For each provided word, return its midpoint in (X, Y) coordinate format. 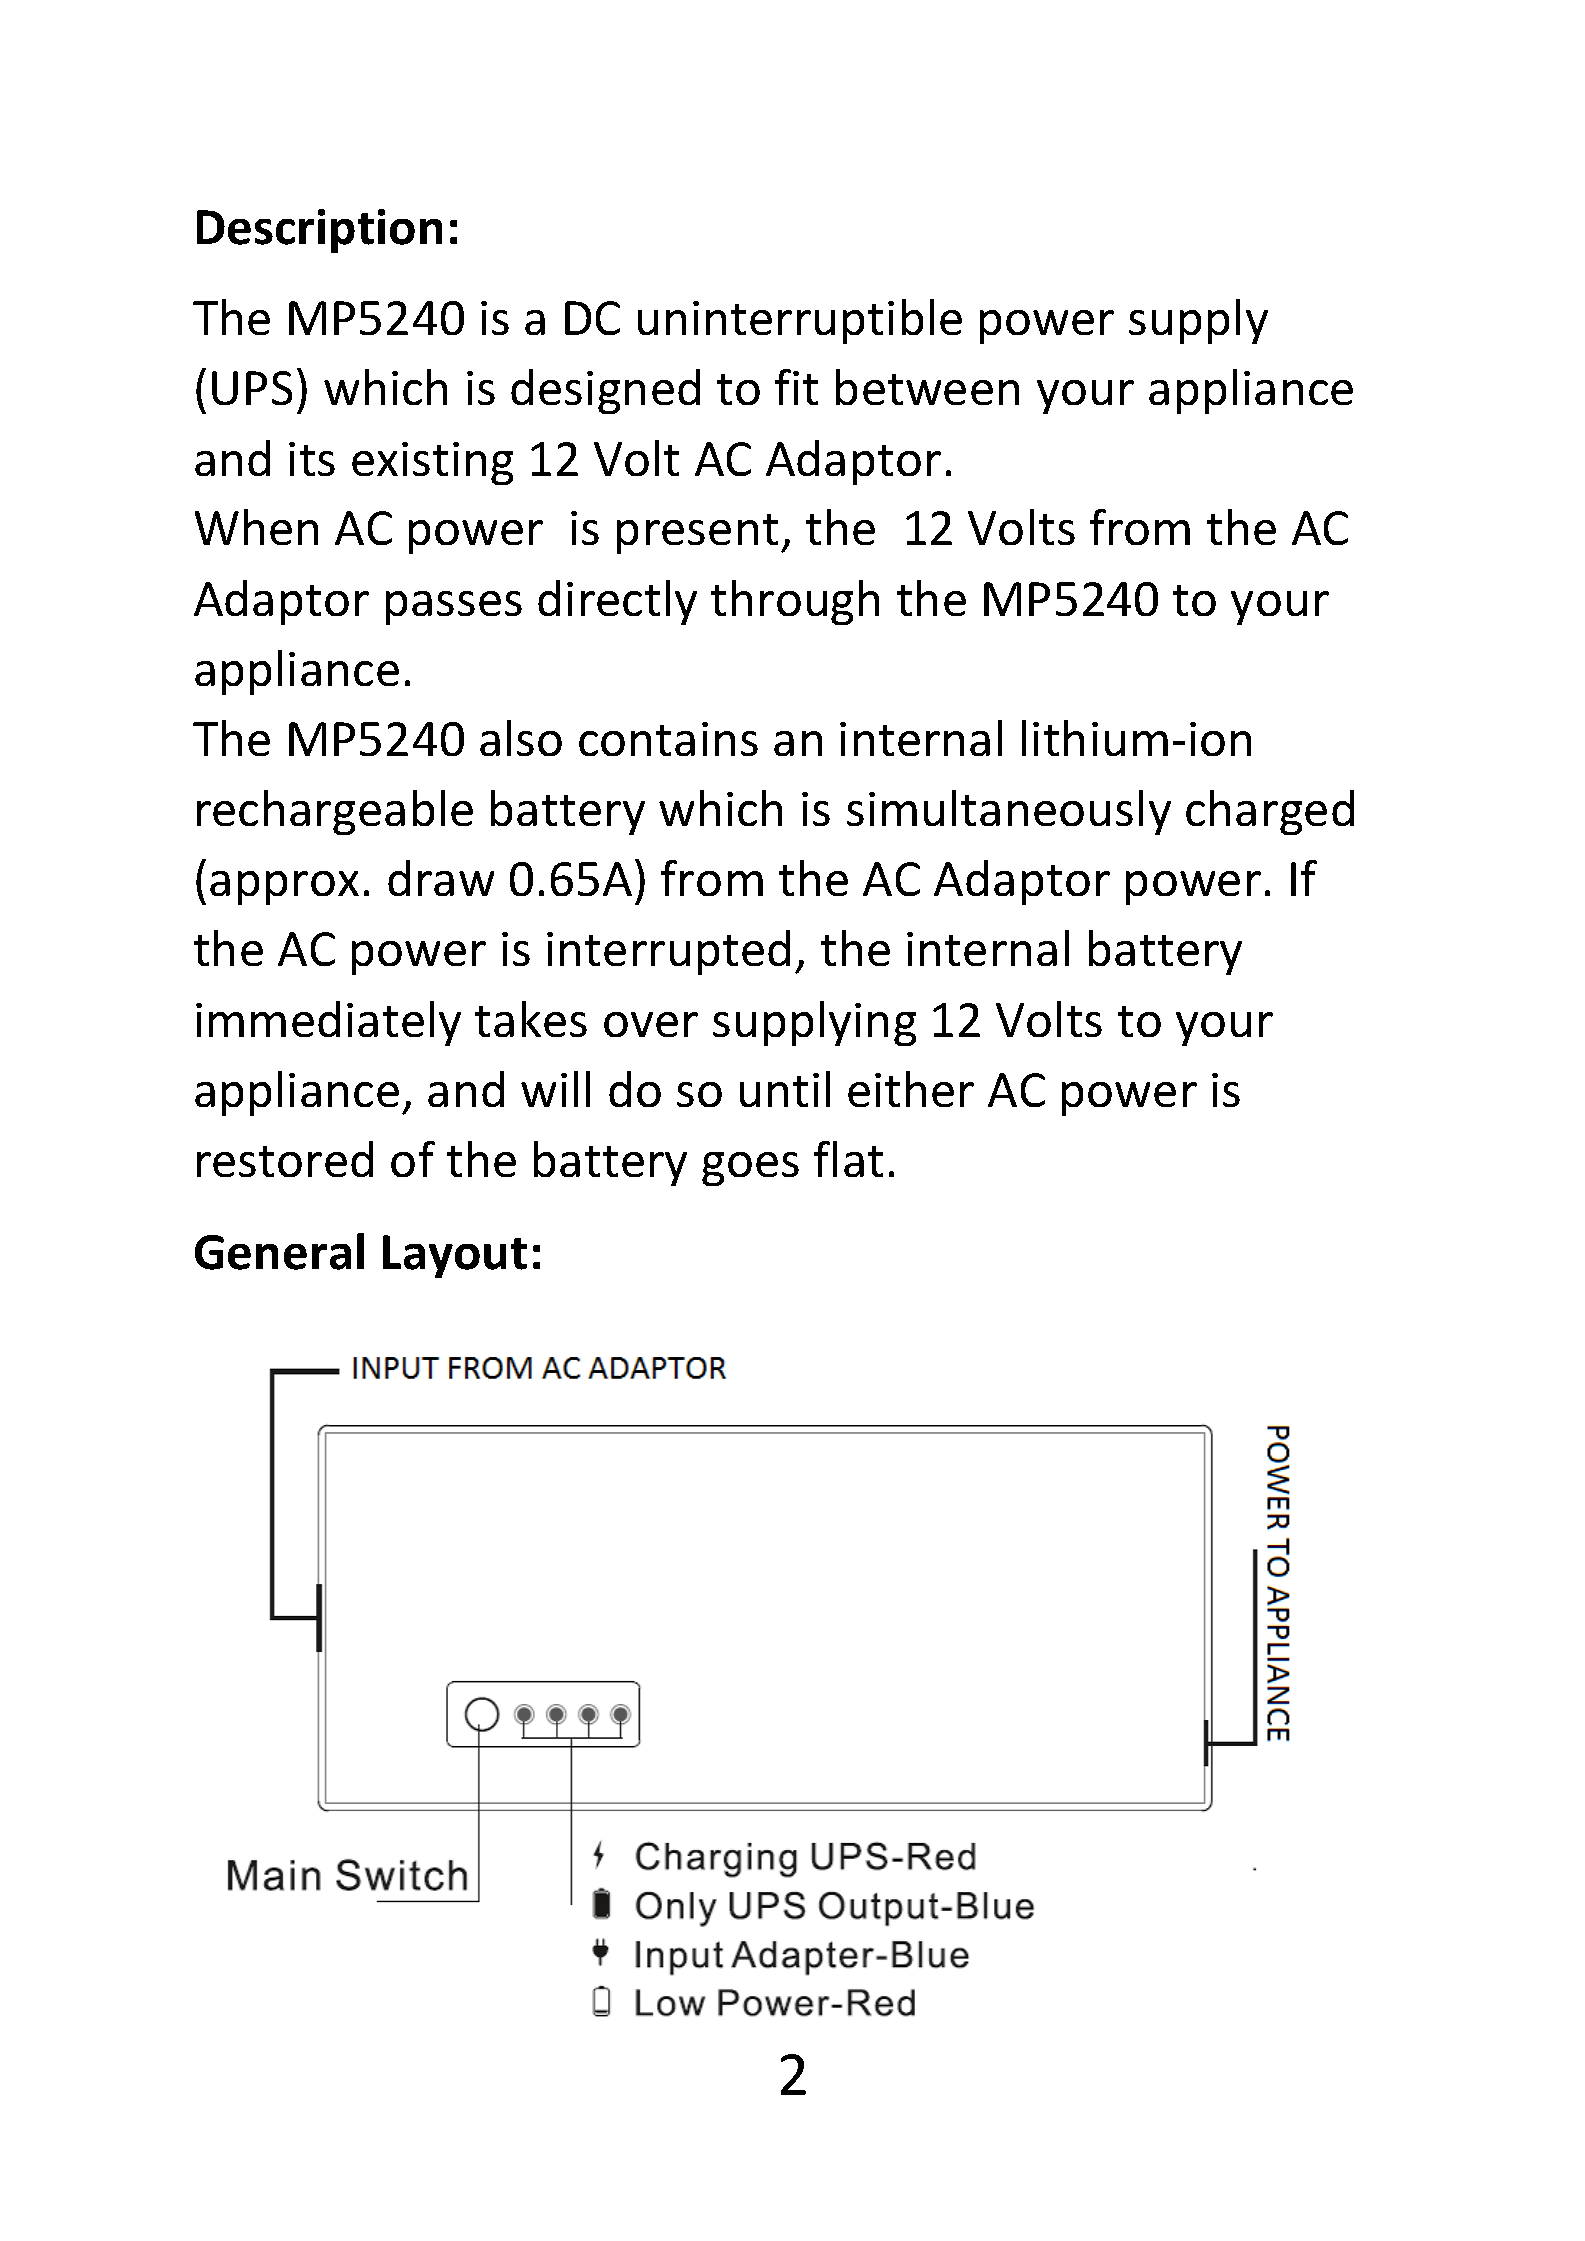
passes (454, 608)
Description (319, 231)
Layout (455, 1256)
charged (1270, 812)
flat (848, 1159)
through (795, 602)
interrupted (668, 952)
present (697, 534)
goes (750, 1169)
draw (441, 878)
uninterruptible (800, 321)
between (927, 387)
